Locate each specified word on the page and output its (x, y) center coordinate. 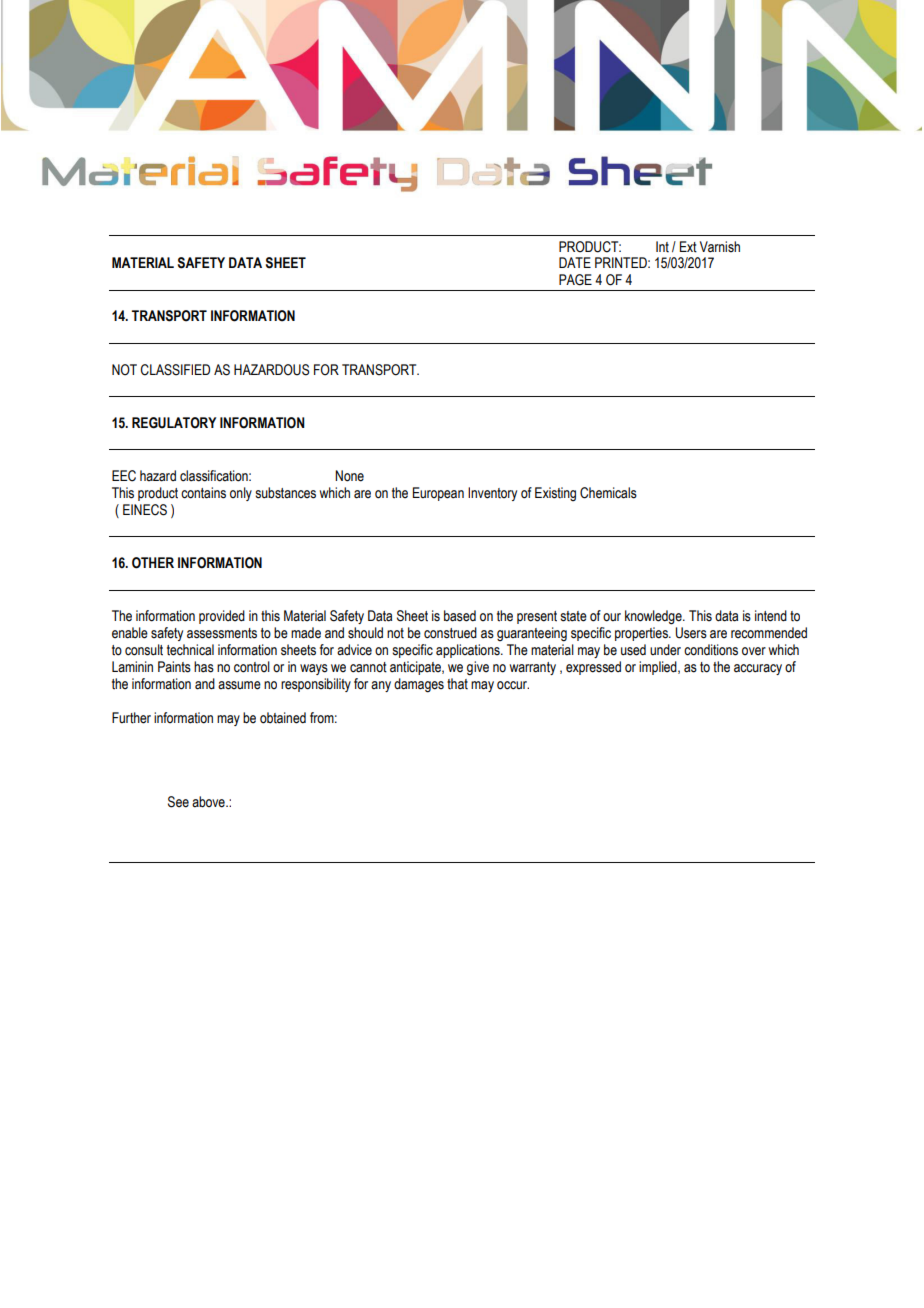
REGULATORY (174, 423)
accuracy (758, 669)
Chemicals (608, 493)
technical (190, 650)
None (349, 476)
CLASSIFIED (175, 370)
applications (469, 651)
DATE (575, 262)
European (438, 494)
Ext (688, 247)
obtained (283, 718)
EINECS (145, 510)
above (209, 802)
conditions (711, 650)
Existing (555, 494)
